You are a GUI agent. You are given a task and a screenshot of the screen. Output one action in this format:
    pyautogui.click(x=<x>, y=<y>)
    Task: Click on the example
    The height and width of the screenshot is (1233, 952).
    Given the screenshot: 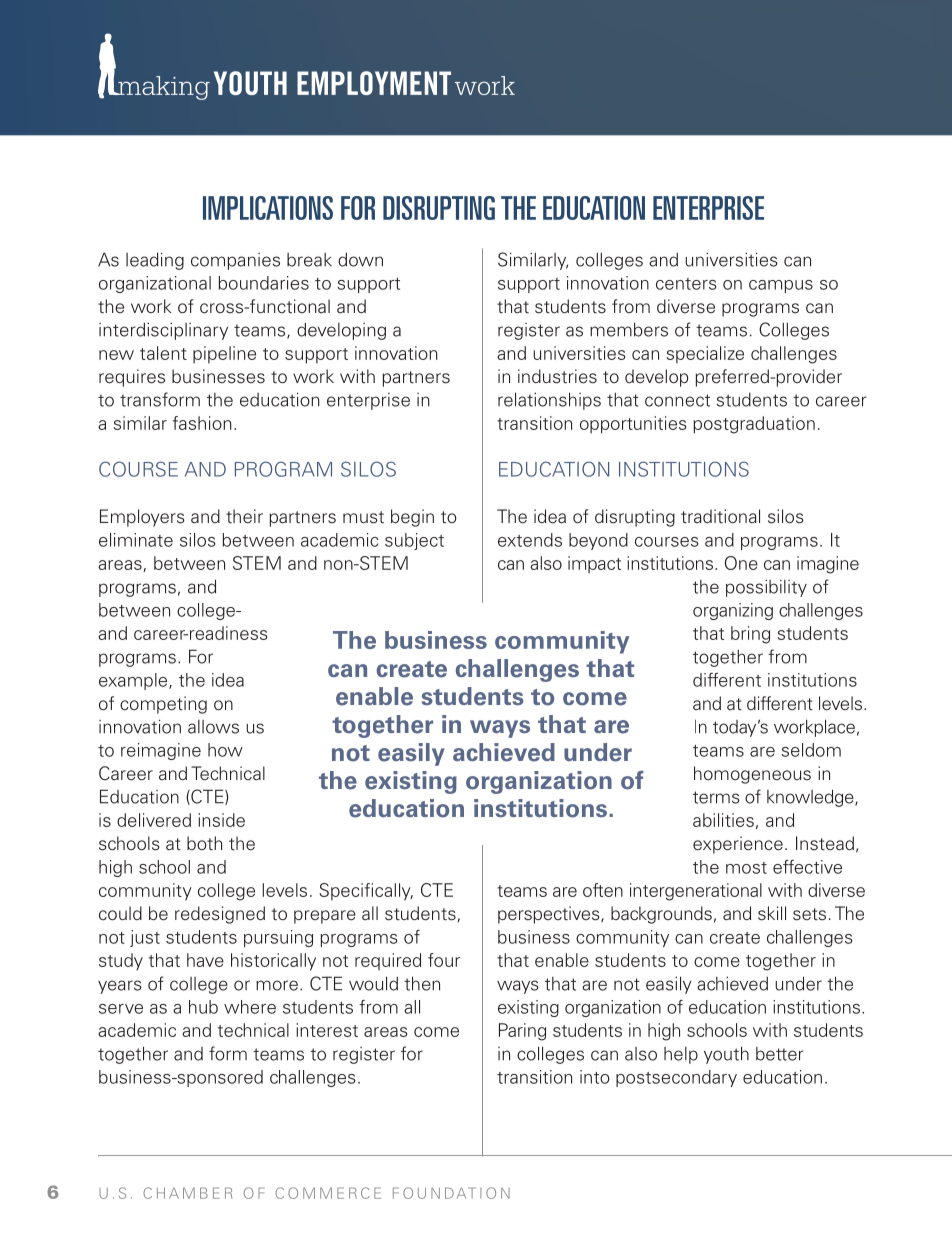 What is the action you would take?
    pyautogui.click(x=134, y=681)
